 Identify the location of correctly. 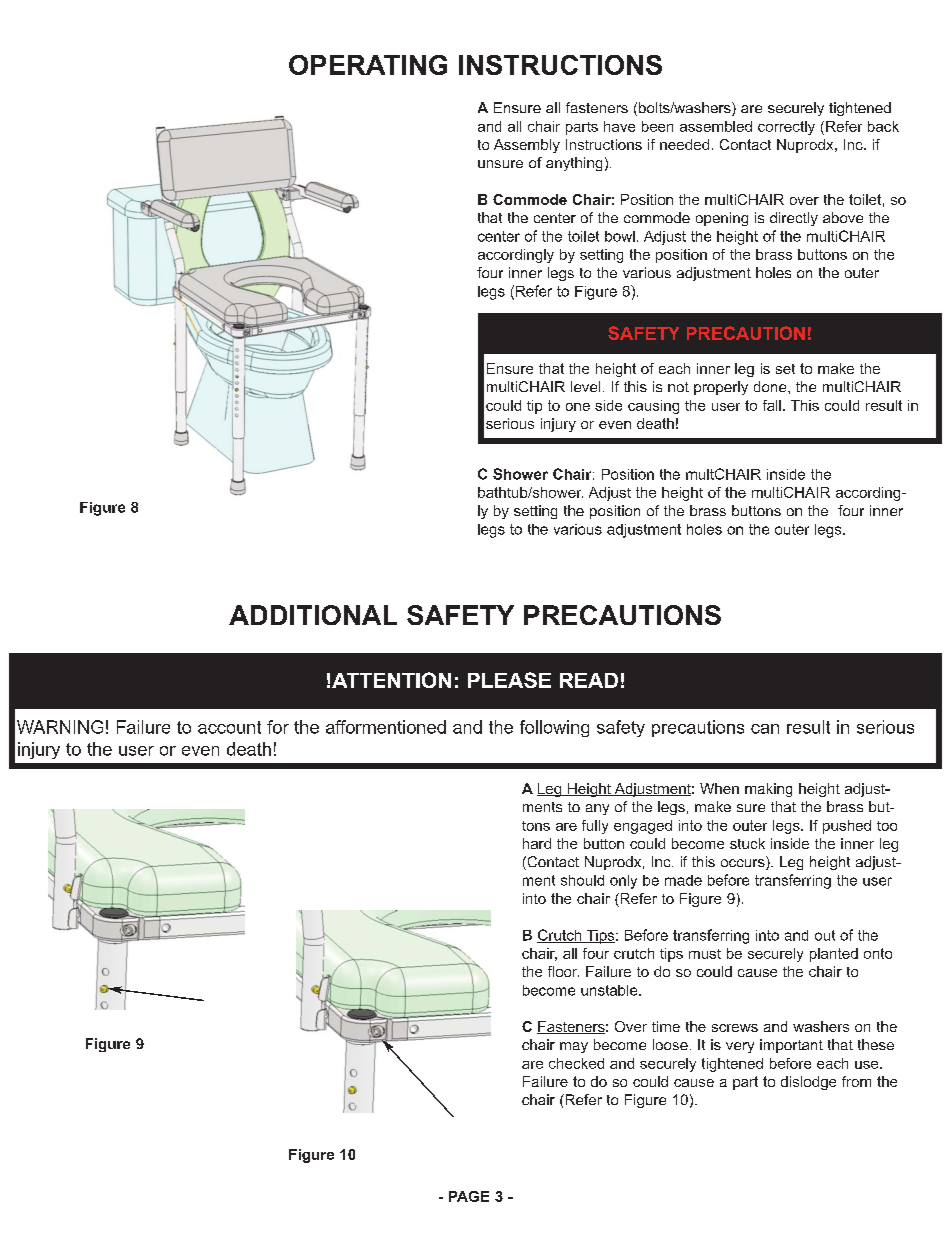
(786, 128).
